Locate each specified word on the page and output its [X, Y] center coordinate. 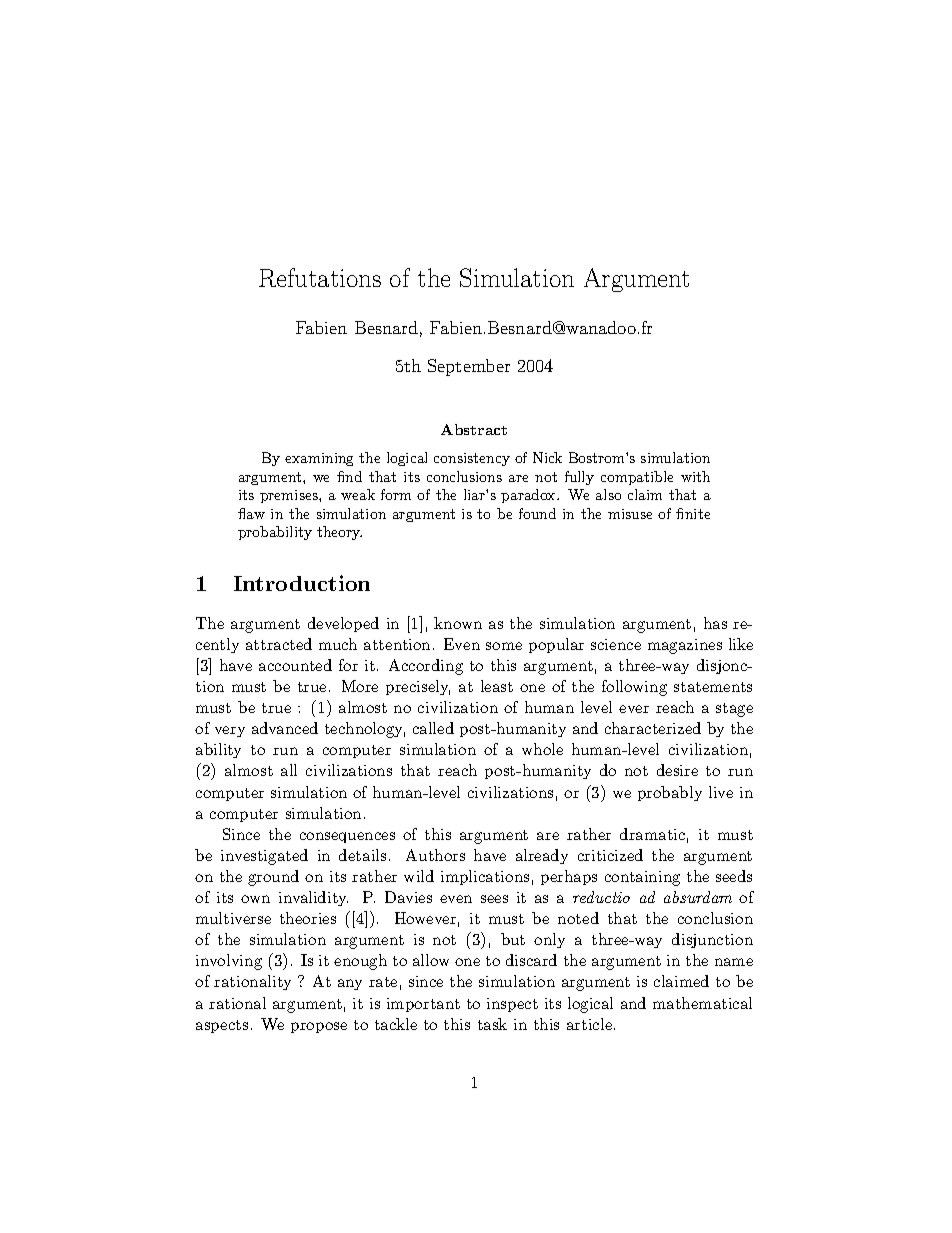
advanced [285, 728]
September [469, 367]
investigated [264, 857]
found [537, 513]
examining [319, 459]
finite [693, 513]
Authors [435, 855]
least [497, 686]
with [695, 476]
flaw [251, 513]
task [492, 1024]
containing [642, 878]
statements [713, 687]
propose [319, 1027]
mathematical [702, 1003]
